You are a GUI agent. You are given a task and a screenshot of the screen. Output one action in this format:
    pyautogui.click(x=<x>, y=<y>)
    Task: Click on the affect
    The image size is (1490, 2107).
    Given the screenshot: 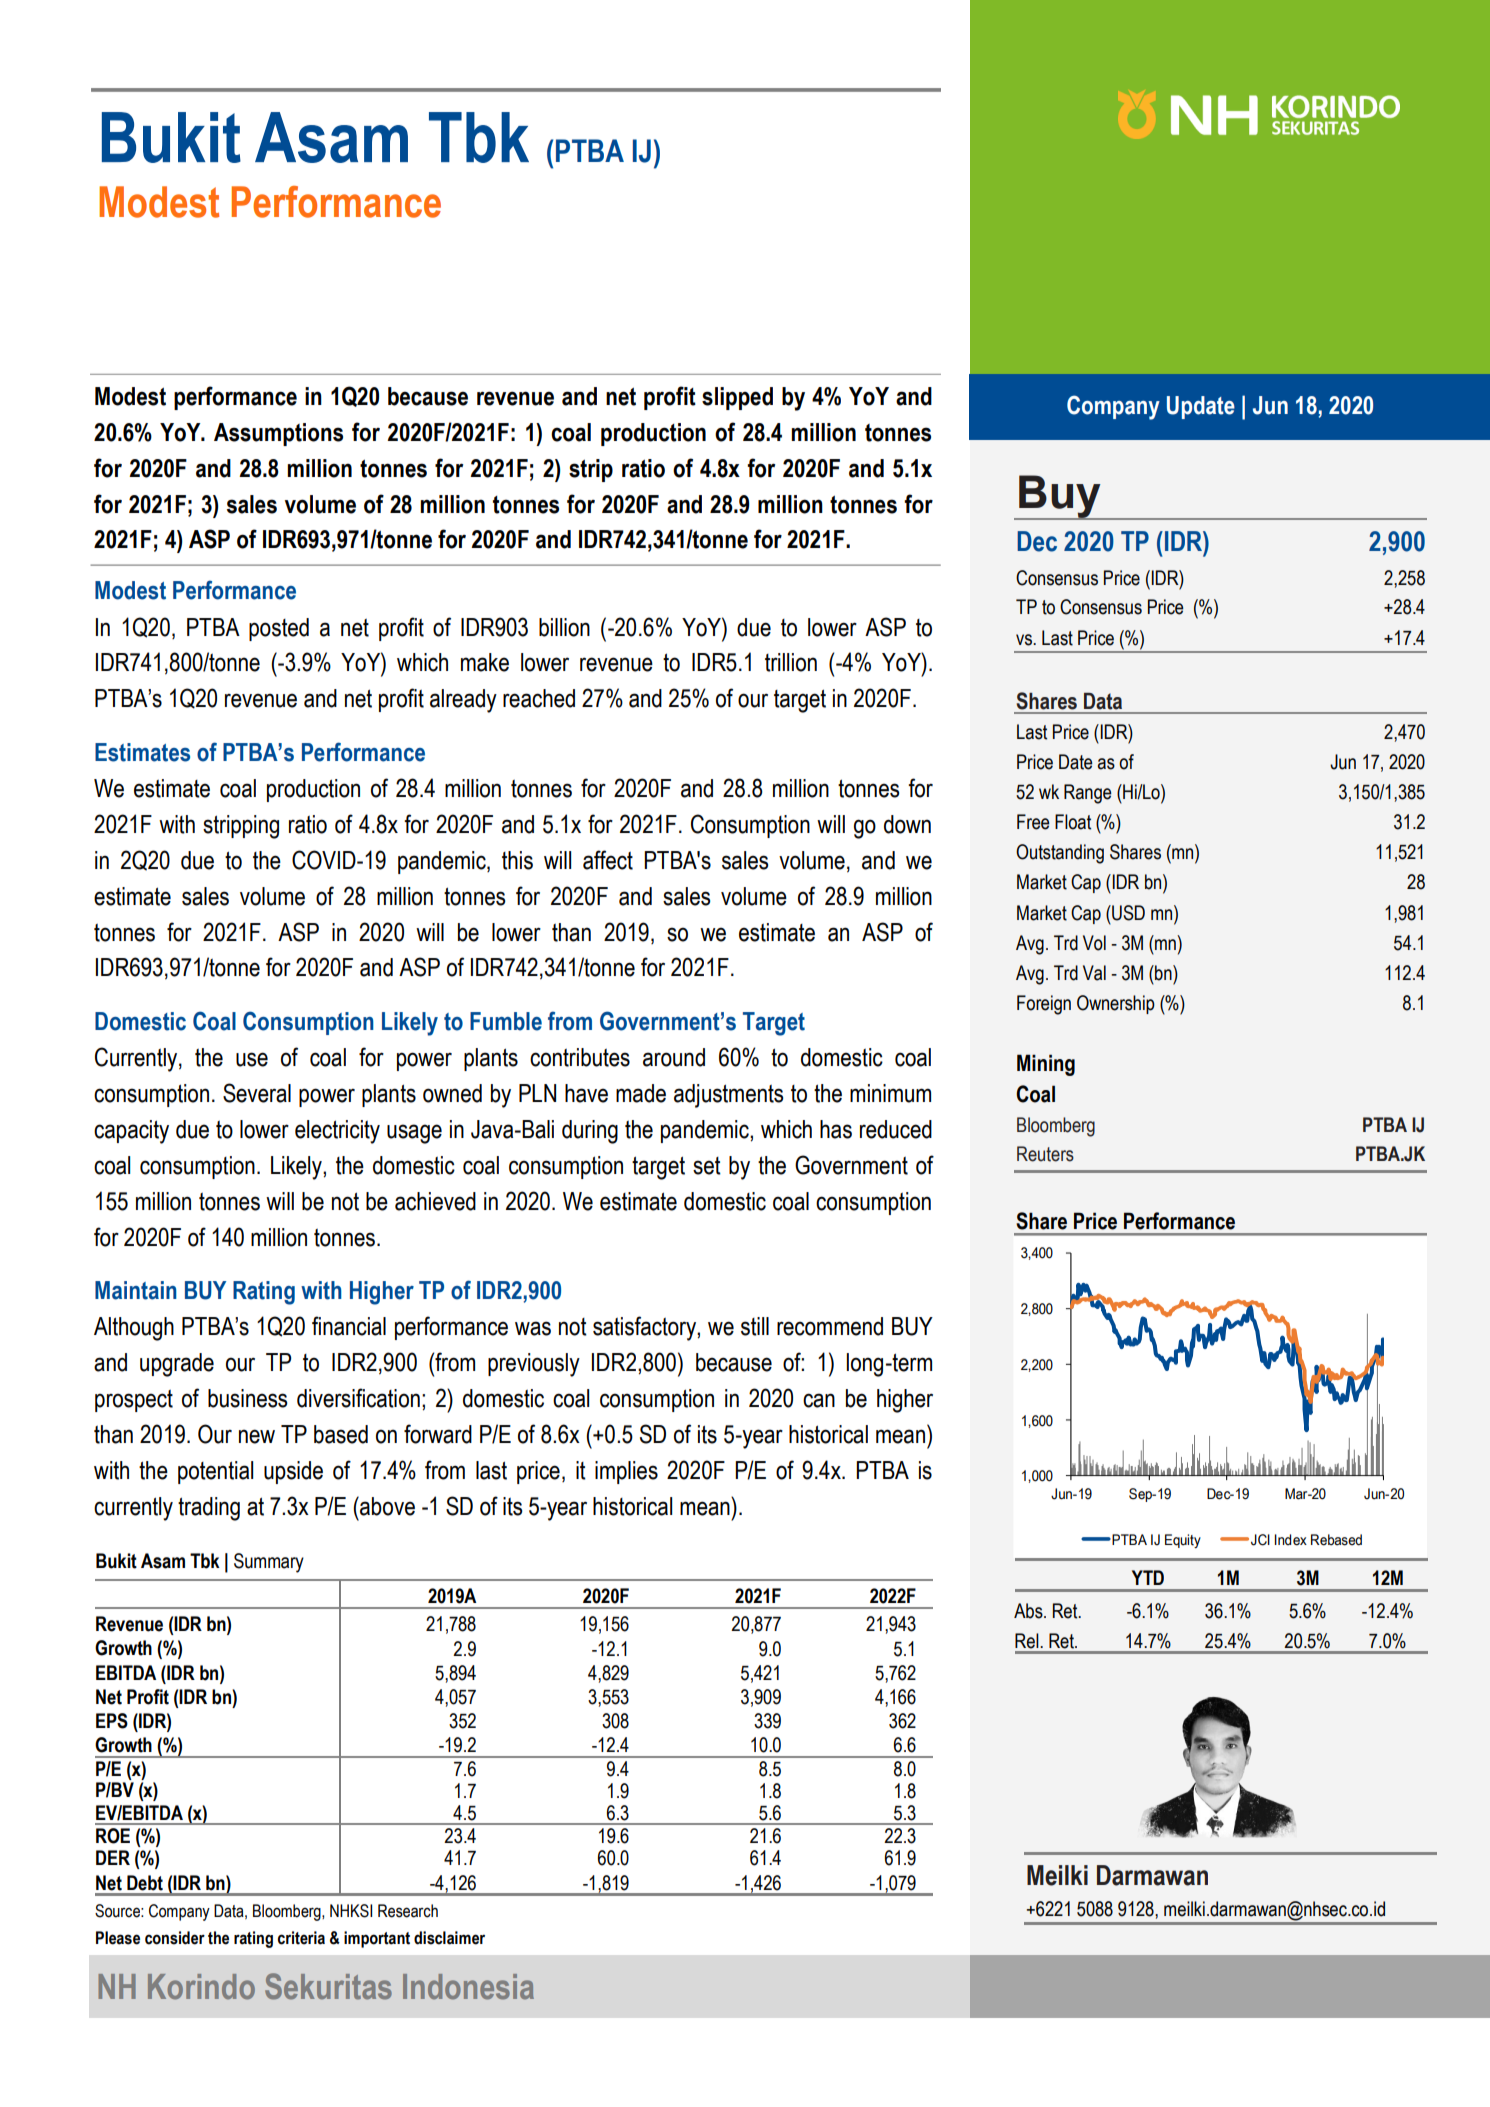 What is the action you would take?
    pyautogui.click(x=608, y=860)
